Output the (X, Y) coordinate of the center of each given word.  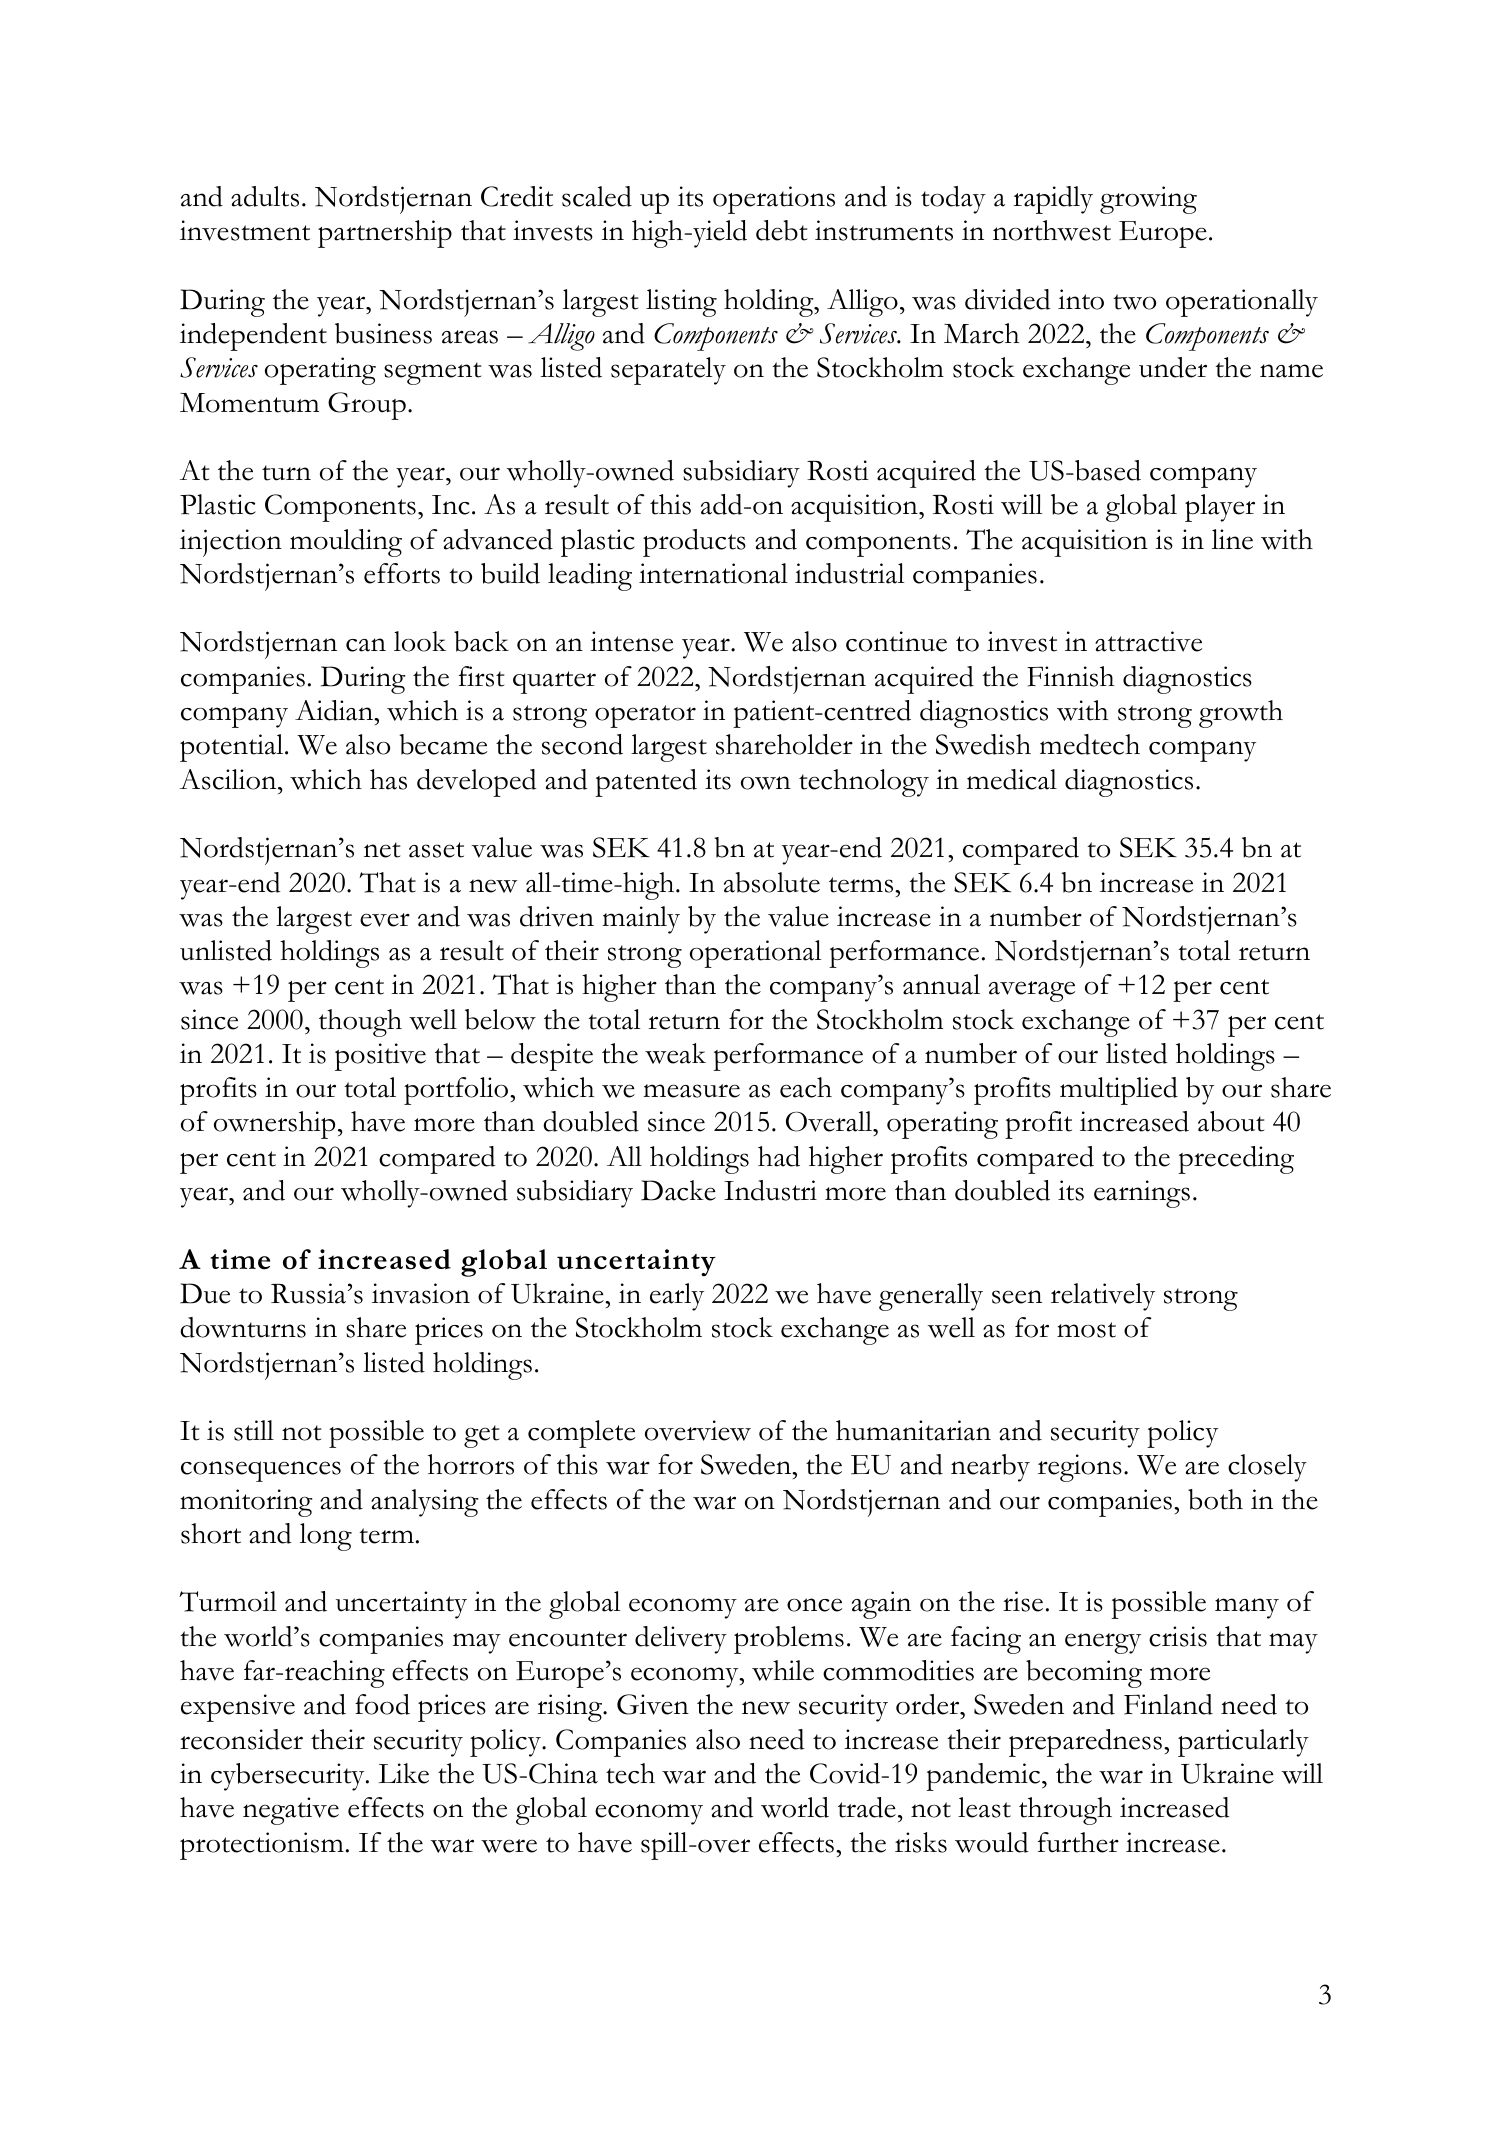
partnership (385, 234)
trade (867, 1807)
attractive (1148, 641)
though (360, 1023)
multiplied (1119, 1091)
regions (1080, 1468)
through (1065, 1811)
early (677, 1297)
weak (675, 1053)
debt (781, 230)
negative (291, 1811)
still (254, 1430)
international (713, 573)
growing (1148, 200)
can (366, 645)
